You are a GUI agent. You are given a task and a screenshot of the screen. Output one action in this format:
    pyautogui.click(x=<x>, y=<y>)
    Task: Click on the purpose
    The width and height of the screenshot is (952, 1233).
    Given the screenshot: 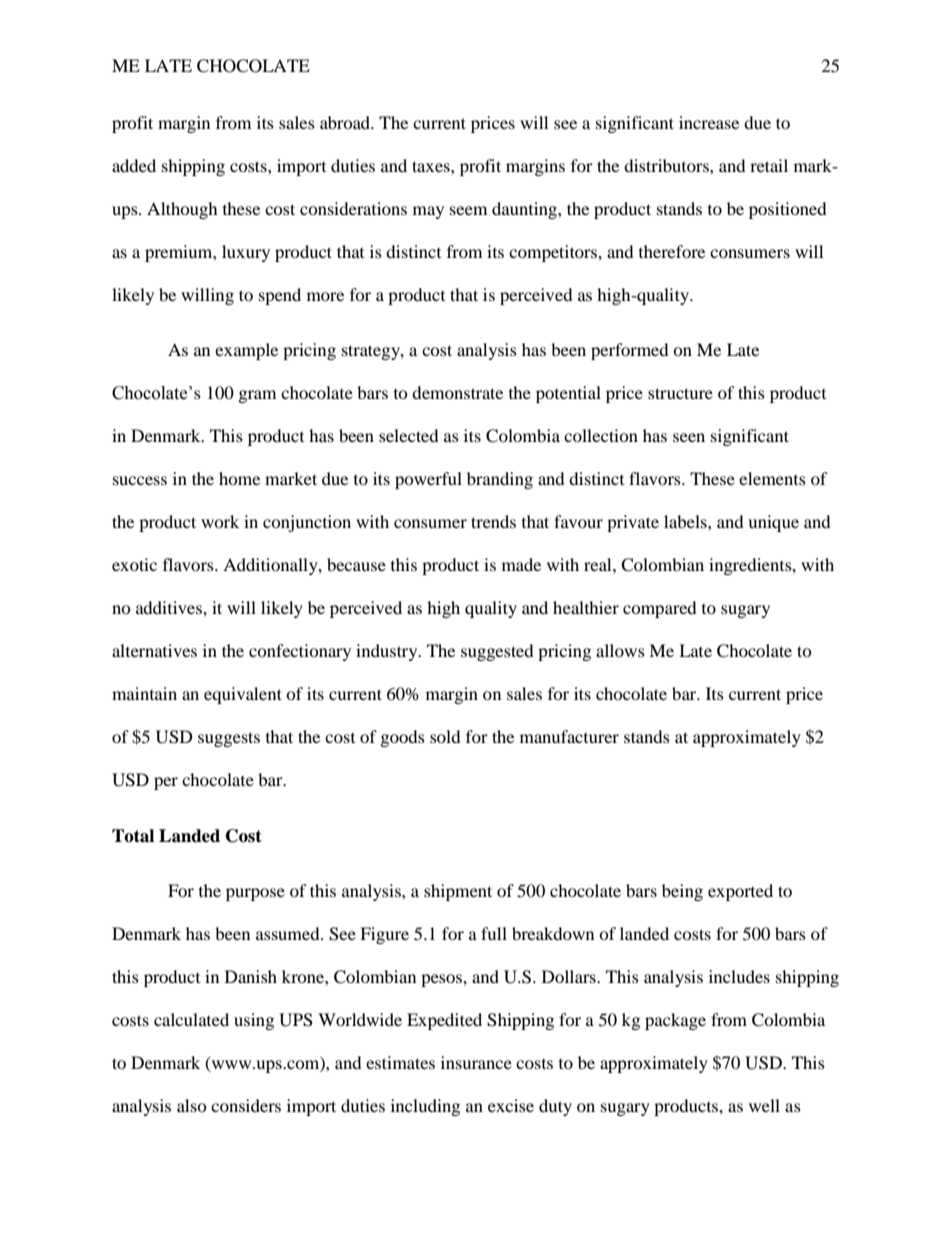 What is the action you would take?
    pyautogui.click(x=255, y=894)
